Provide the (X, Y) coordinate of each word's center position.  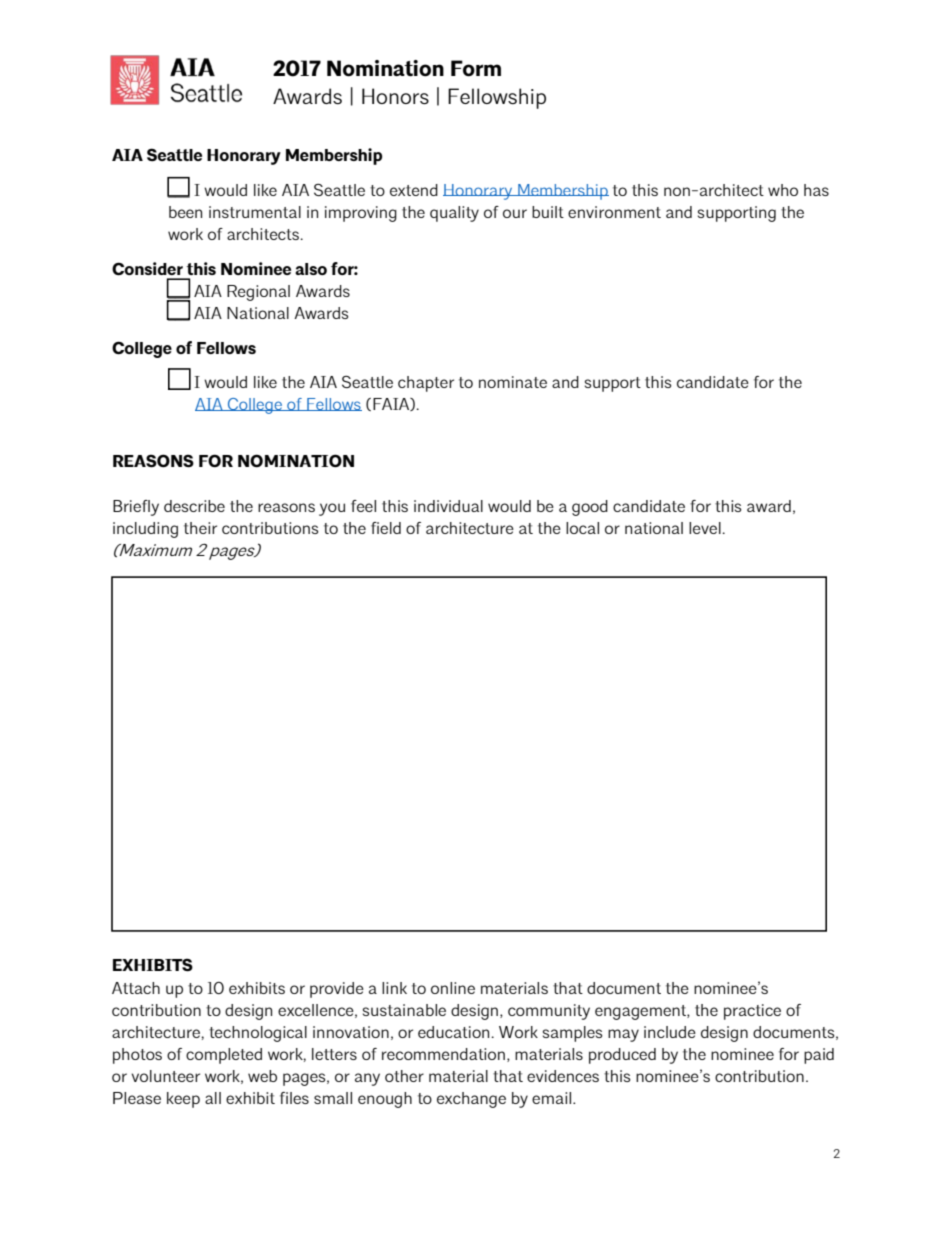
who (783, 190)
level (706, 528)
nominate (513, 382)
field (386, 528)
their (200, 528)
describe (194, 506)
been (185, 212)
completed (224, 1056)
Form (476, 68)
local (582, 528)
